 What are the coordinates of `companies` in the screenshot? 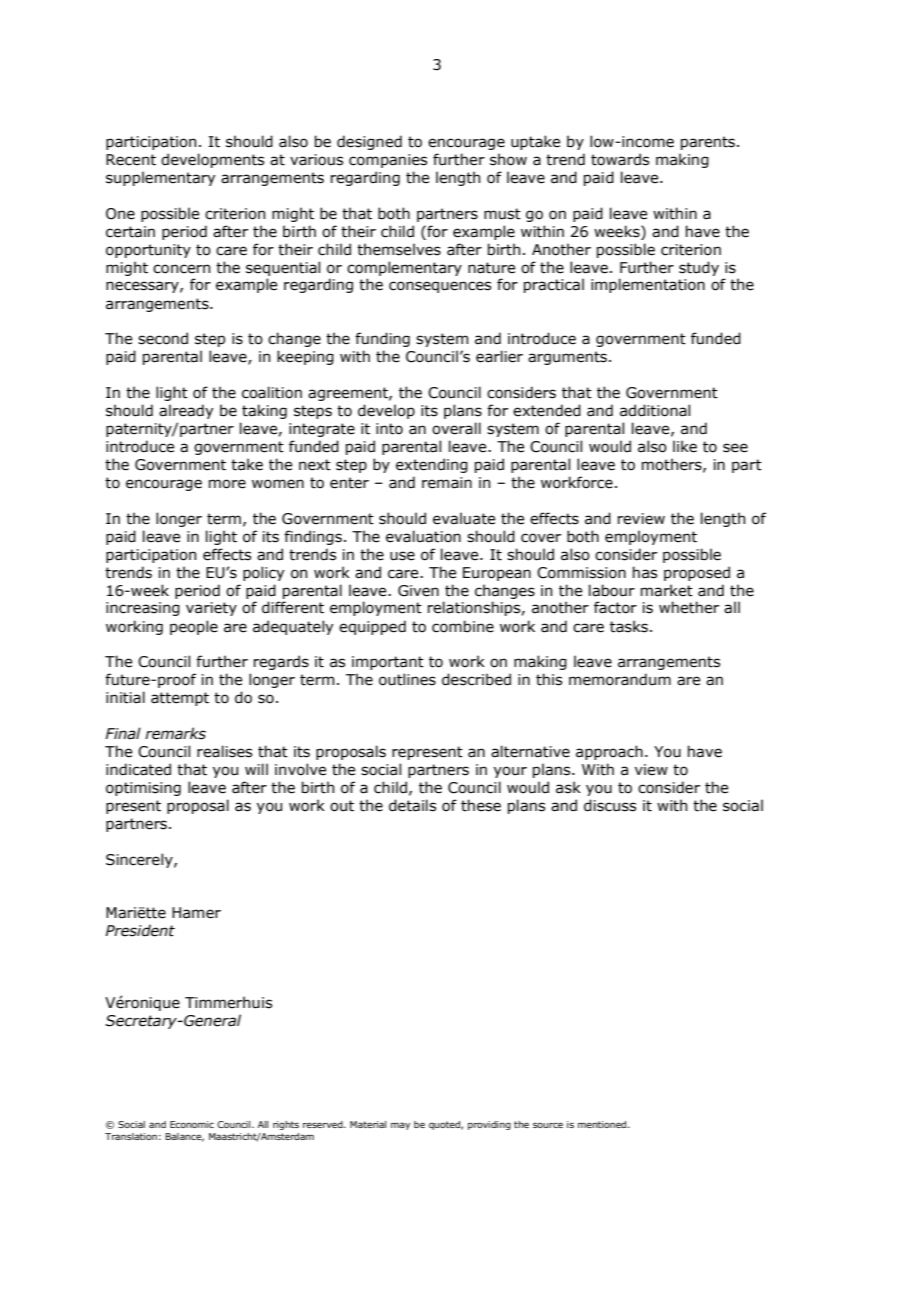 It's located at (388, 161).
